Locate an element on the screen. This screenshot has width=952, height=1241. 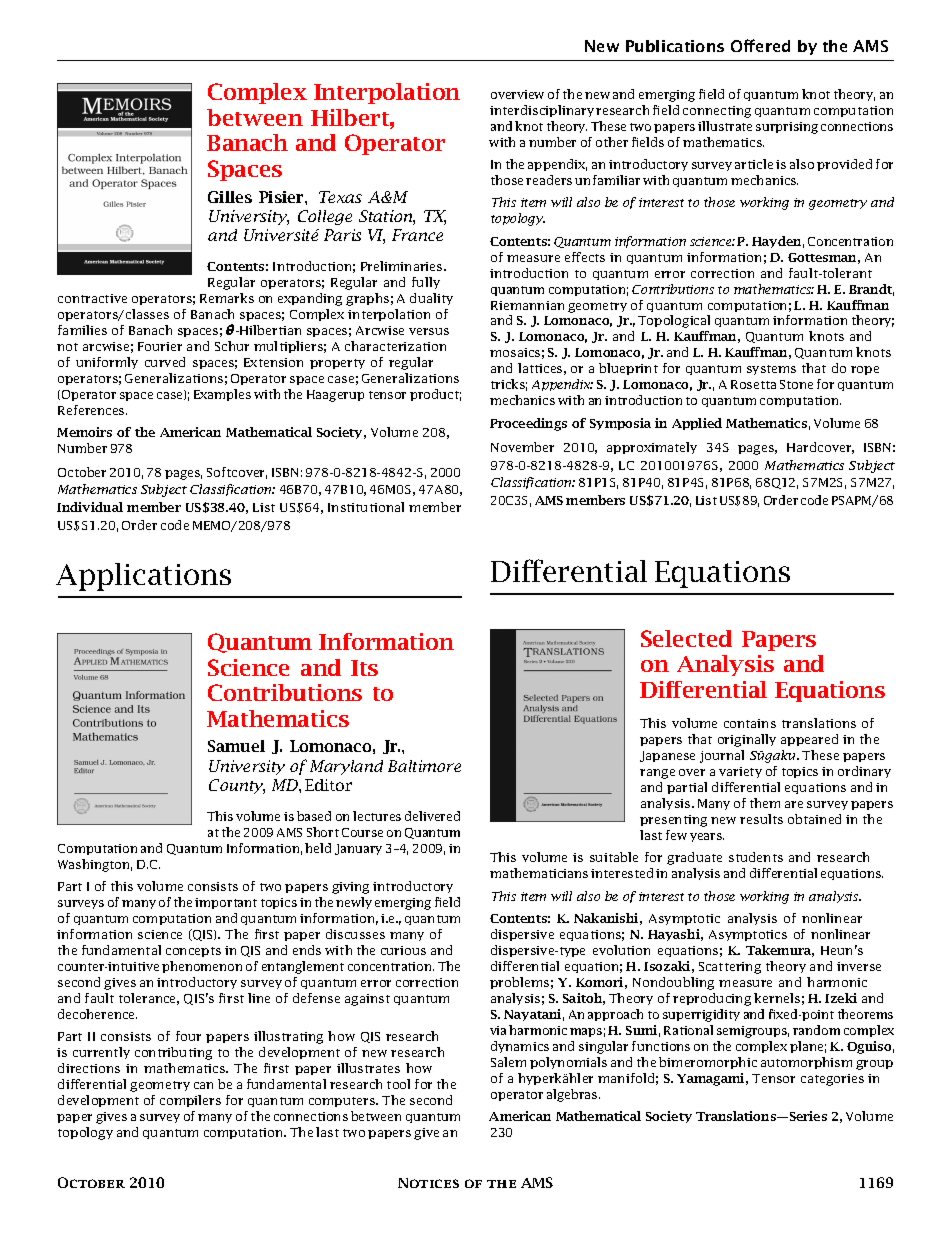
compilers is located at coordinates (190, 1101).
